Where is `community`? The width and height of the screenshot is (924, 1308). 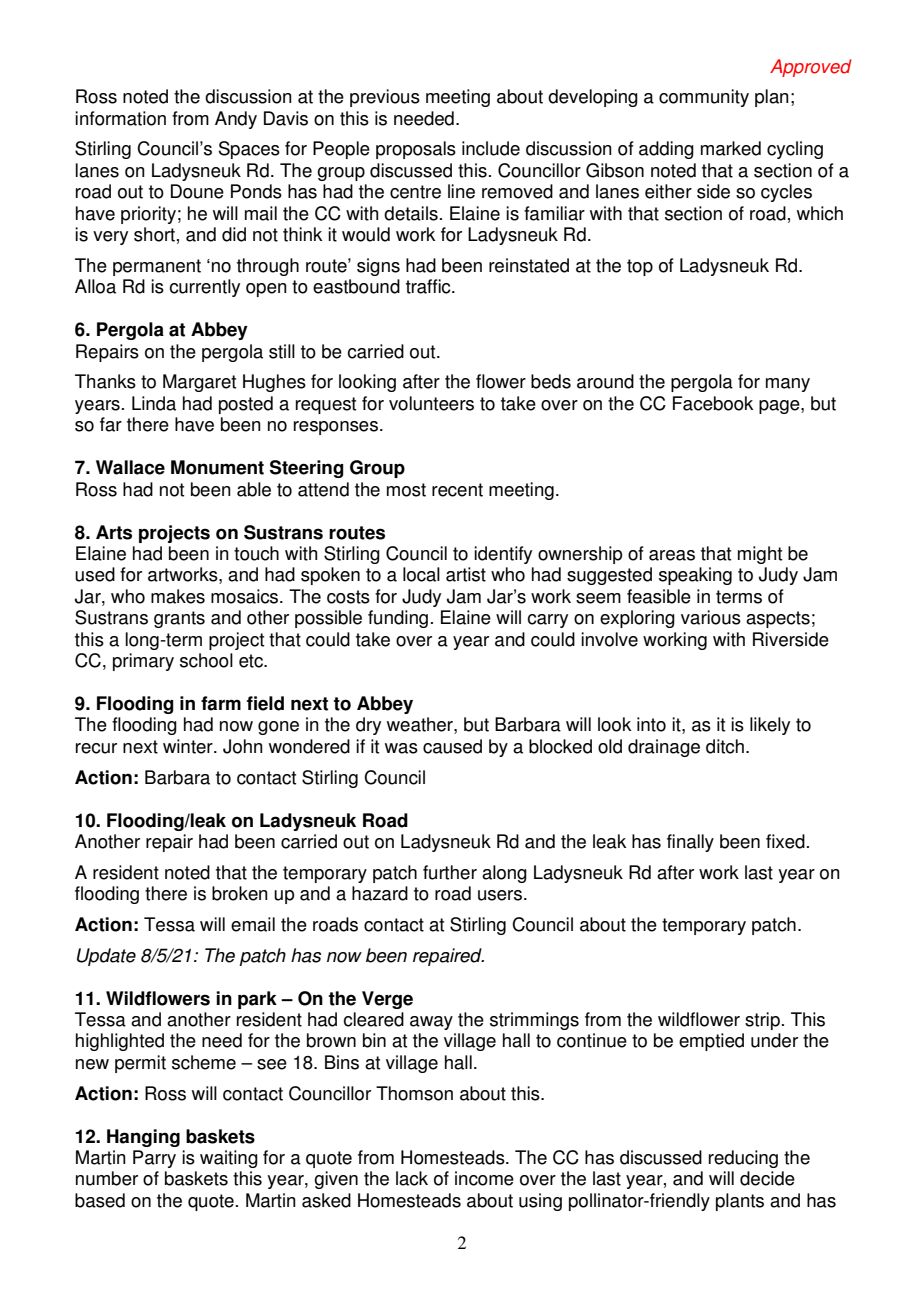
community is located at coordinates (704, 98).
